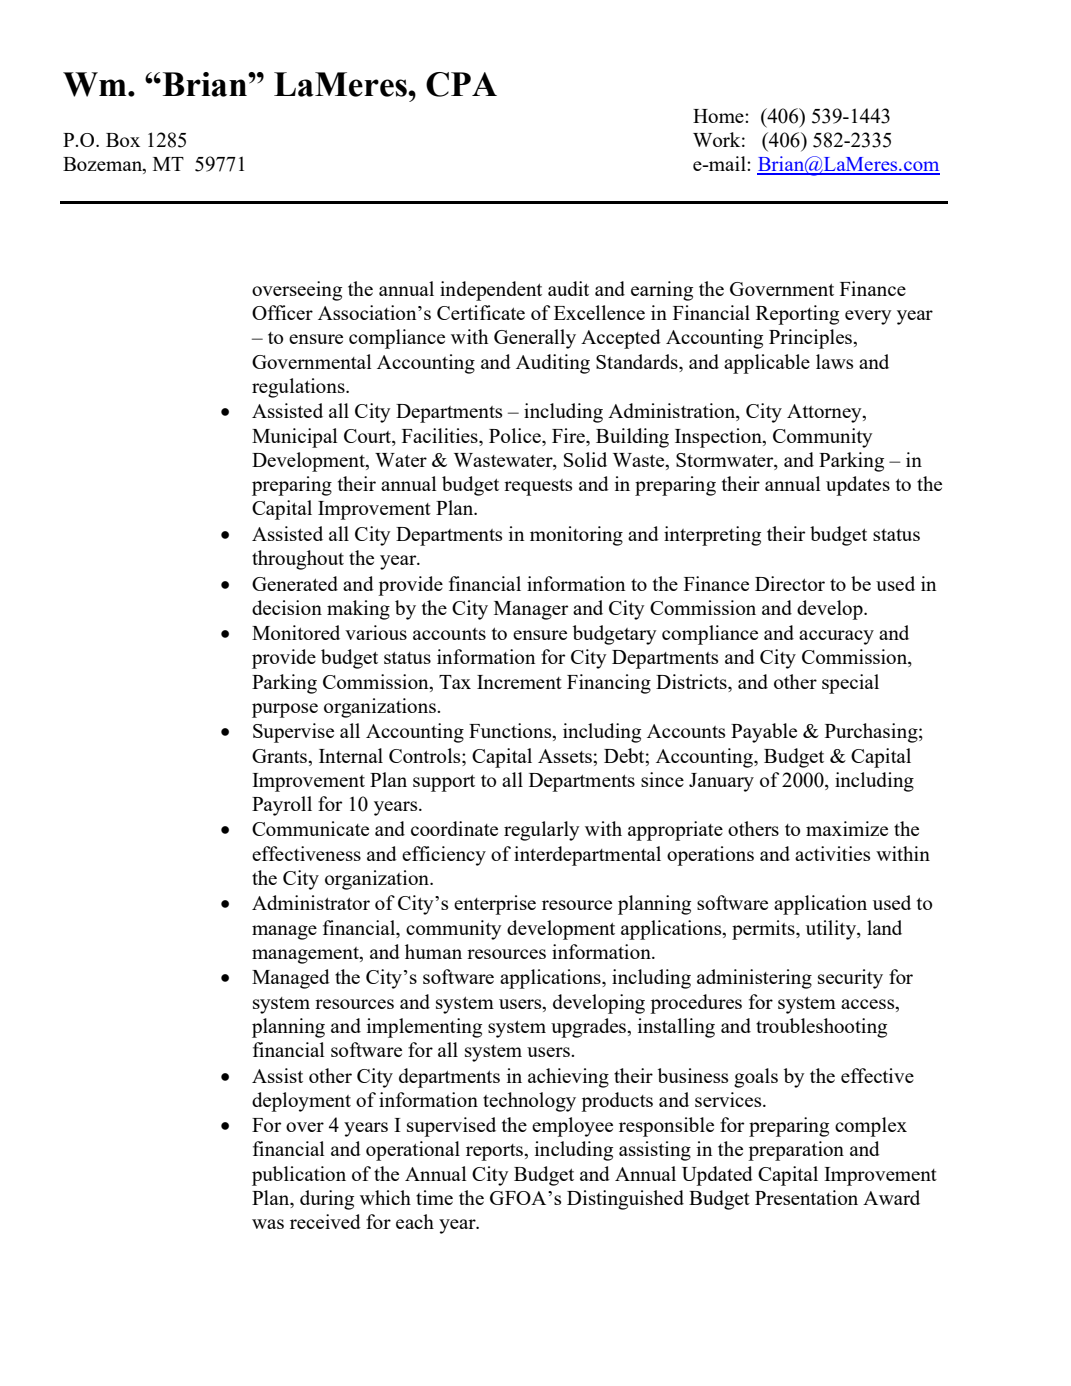  Describe the element at coordinates (299, 1176) in the screenshot. I see `publication` at that location.
